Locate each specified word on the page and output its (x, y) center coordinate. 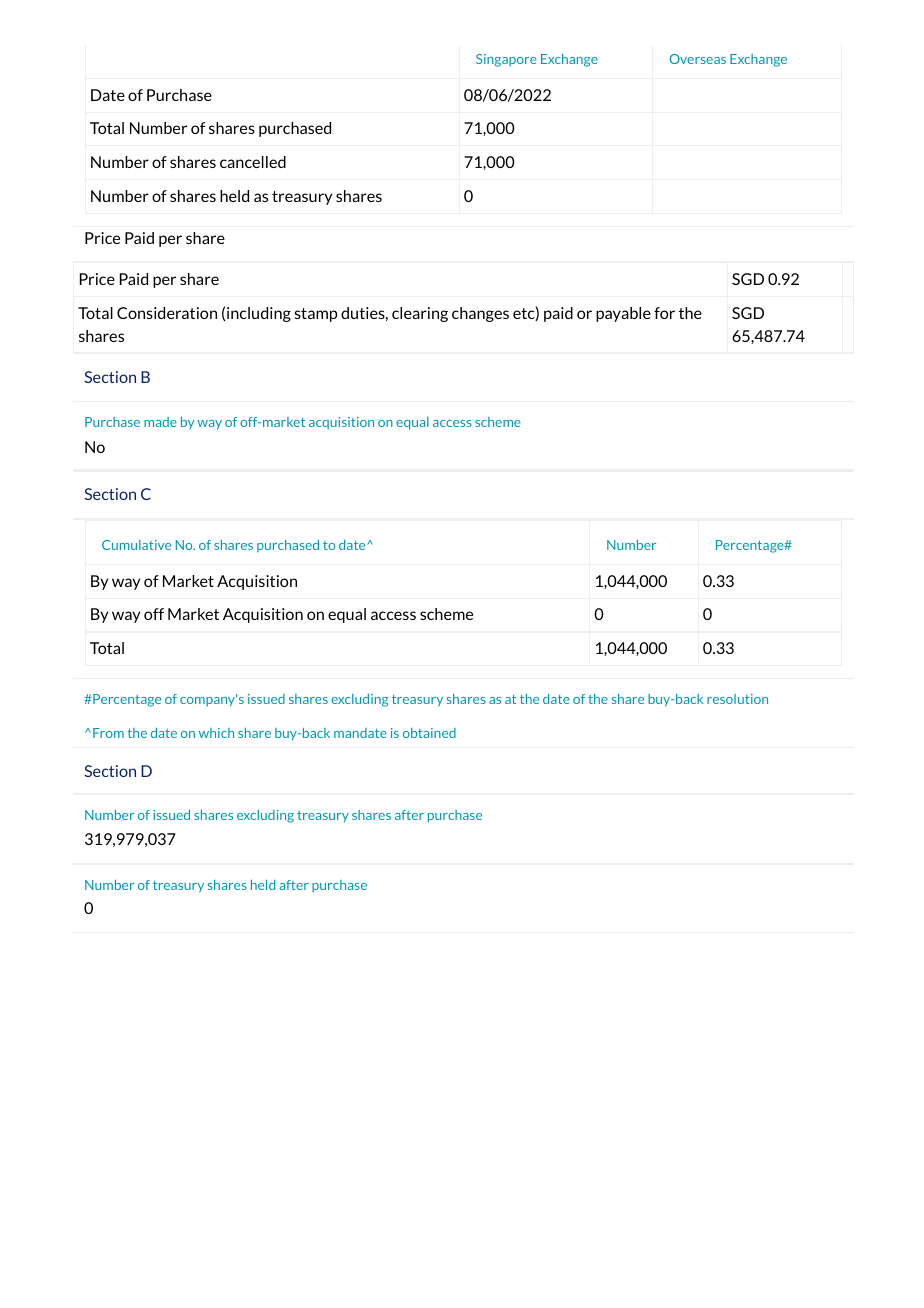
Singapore (506, 60)
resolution (737, 699)
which (216, 733)
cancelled (253, 162)
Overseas (698, 59)
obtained (429, 733)
